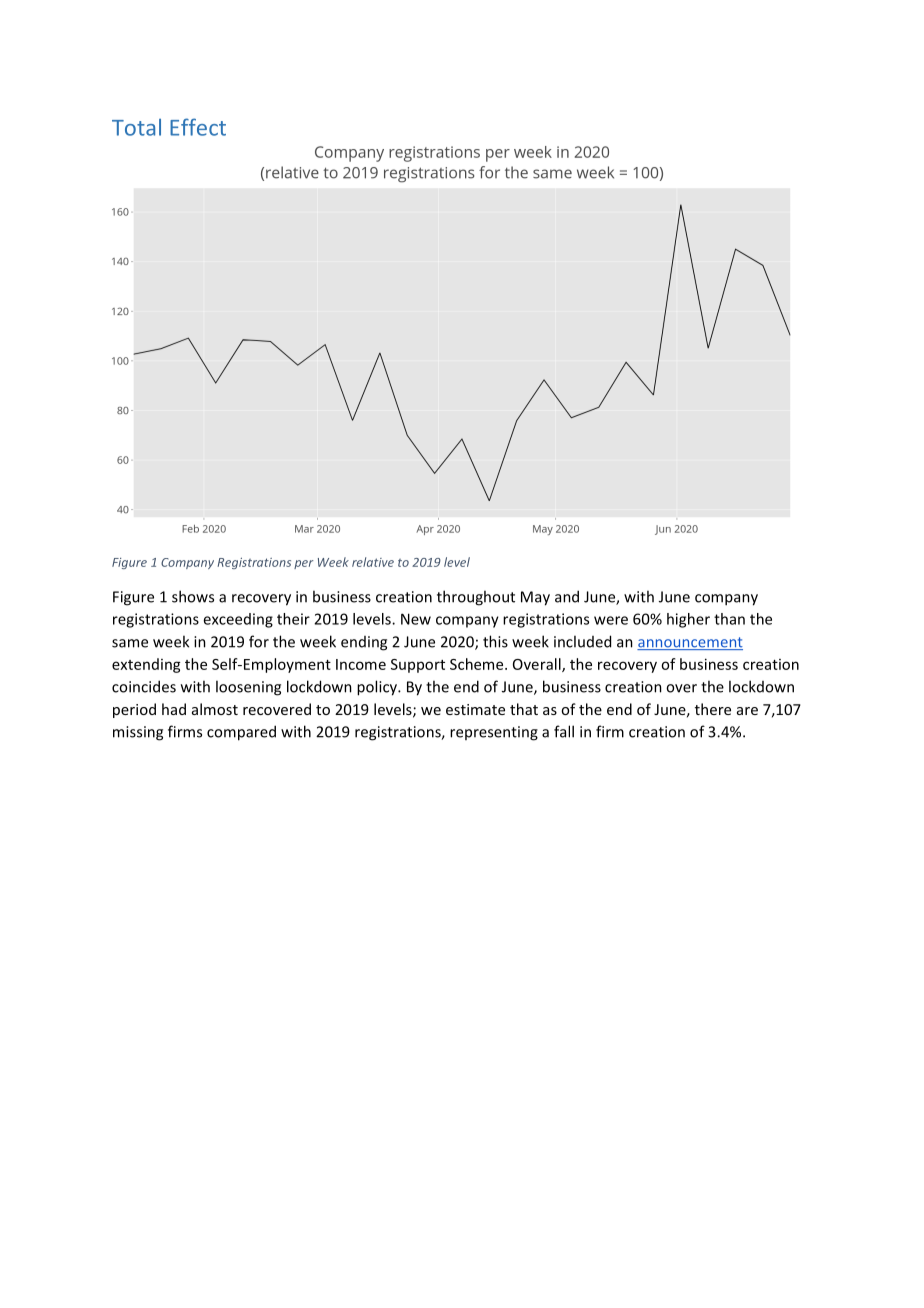 The width and height of the document is (924, 1308). Describe the element at coordinates (293, 619) in the document. I see `their` at that location.
